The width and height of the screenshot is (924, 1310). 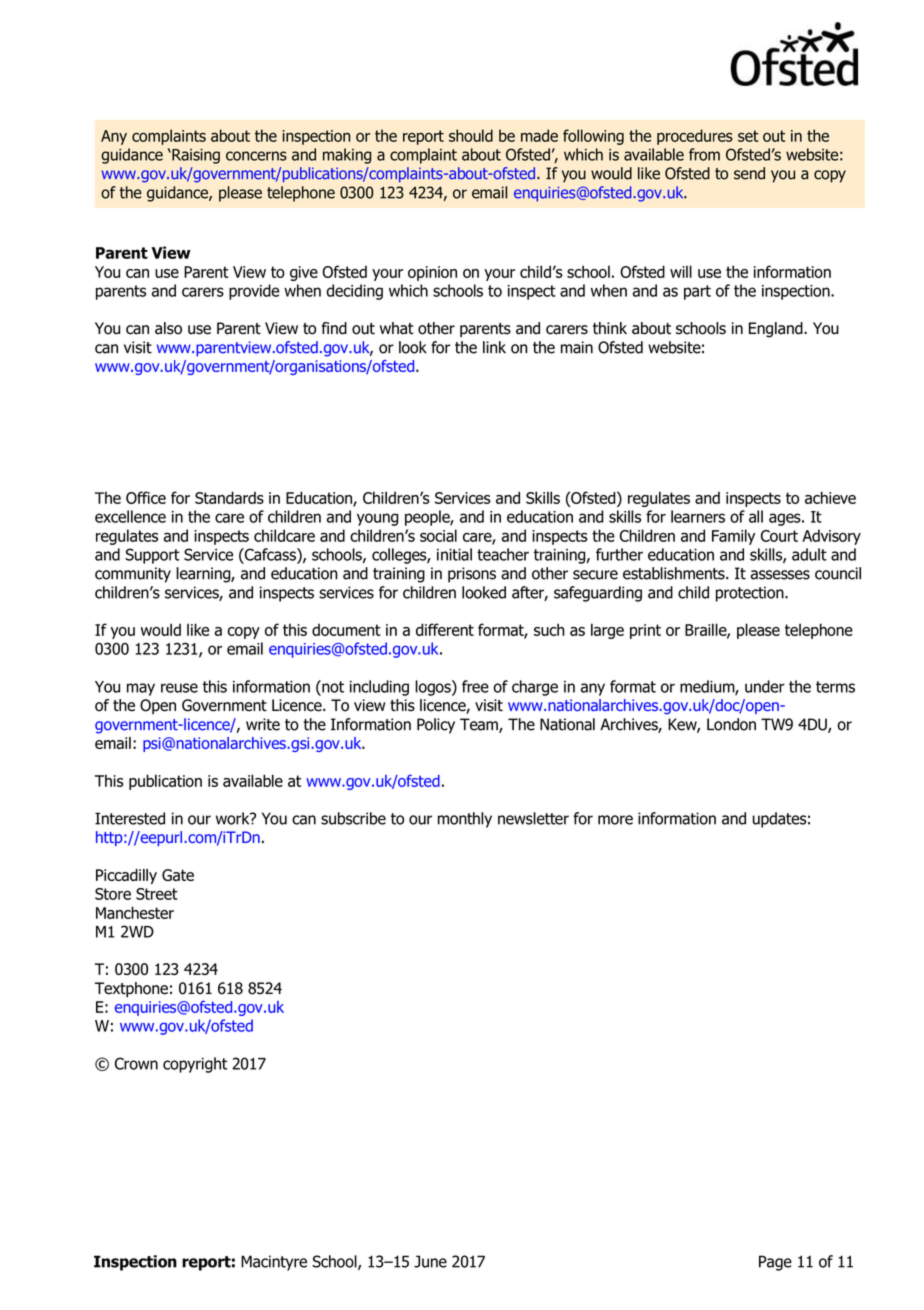 What do you see at coordinates (765, 686) in the screenshot?
I see `under` at bounding box center [765, 686].
